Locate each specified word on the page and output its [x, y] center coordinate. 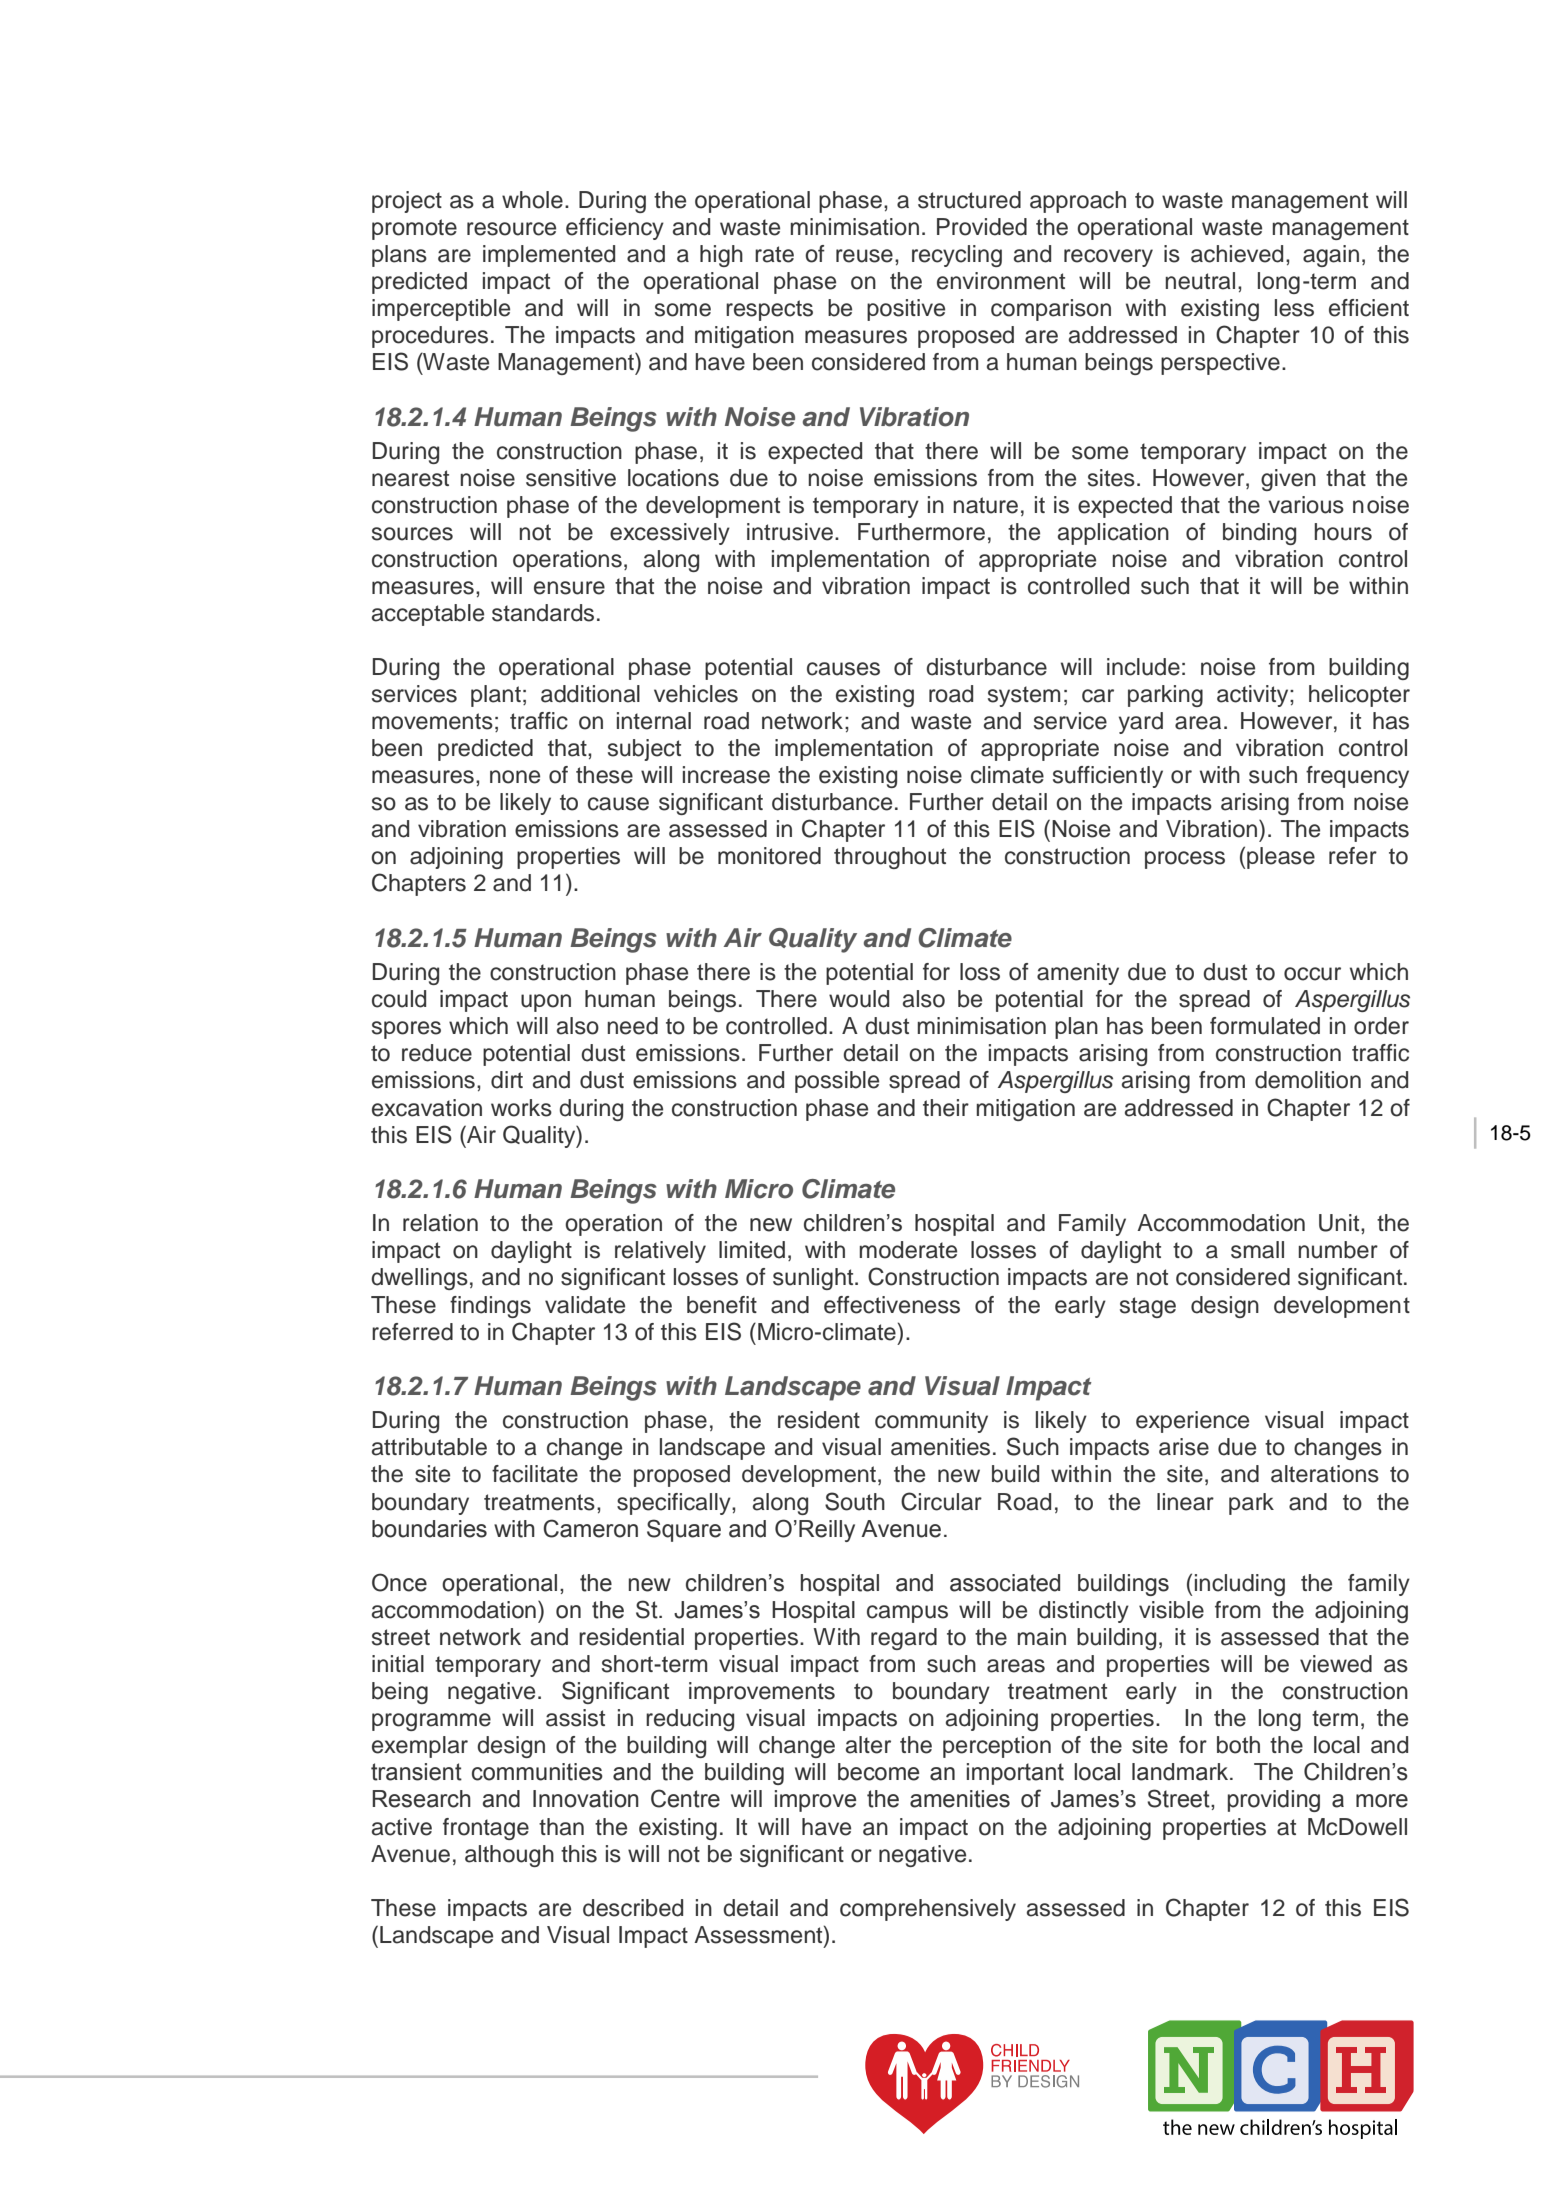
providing [1274, 1801]
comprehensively [928, 1910]
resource [511, 229]
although [509, 1856]
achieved [1237, 254]
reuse [864, 256]
